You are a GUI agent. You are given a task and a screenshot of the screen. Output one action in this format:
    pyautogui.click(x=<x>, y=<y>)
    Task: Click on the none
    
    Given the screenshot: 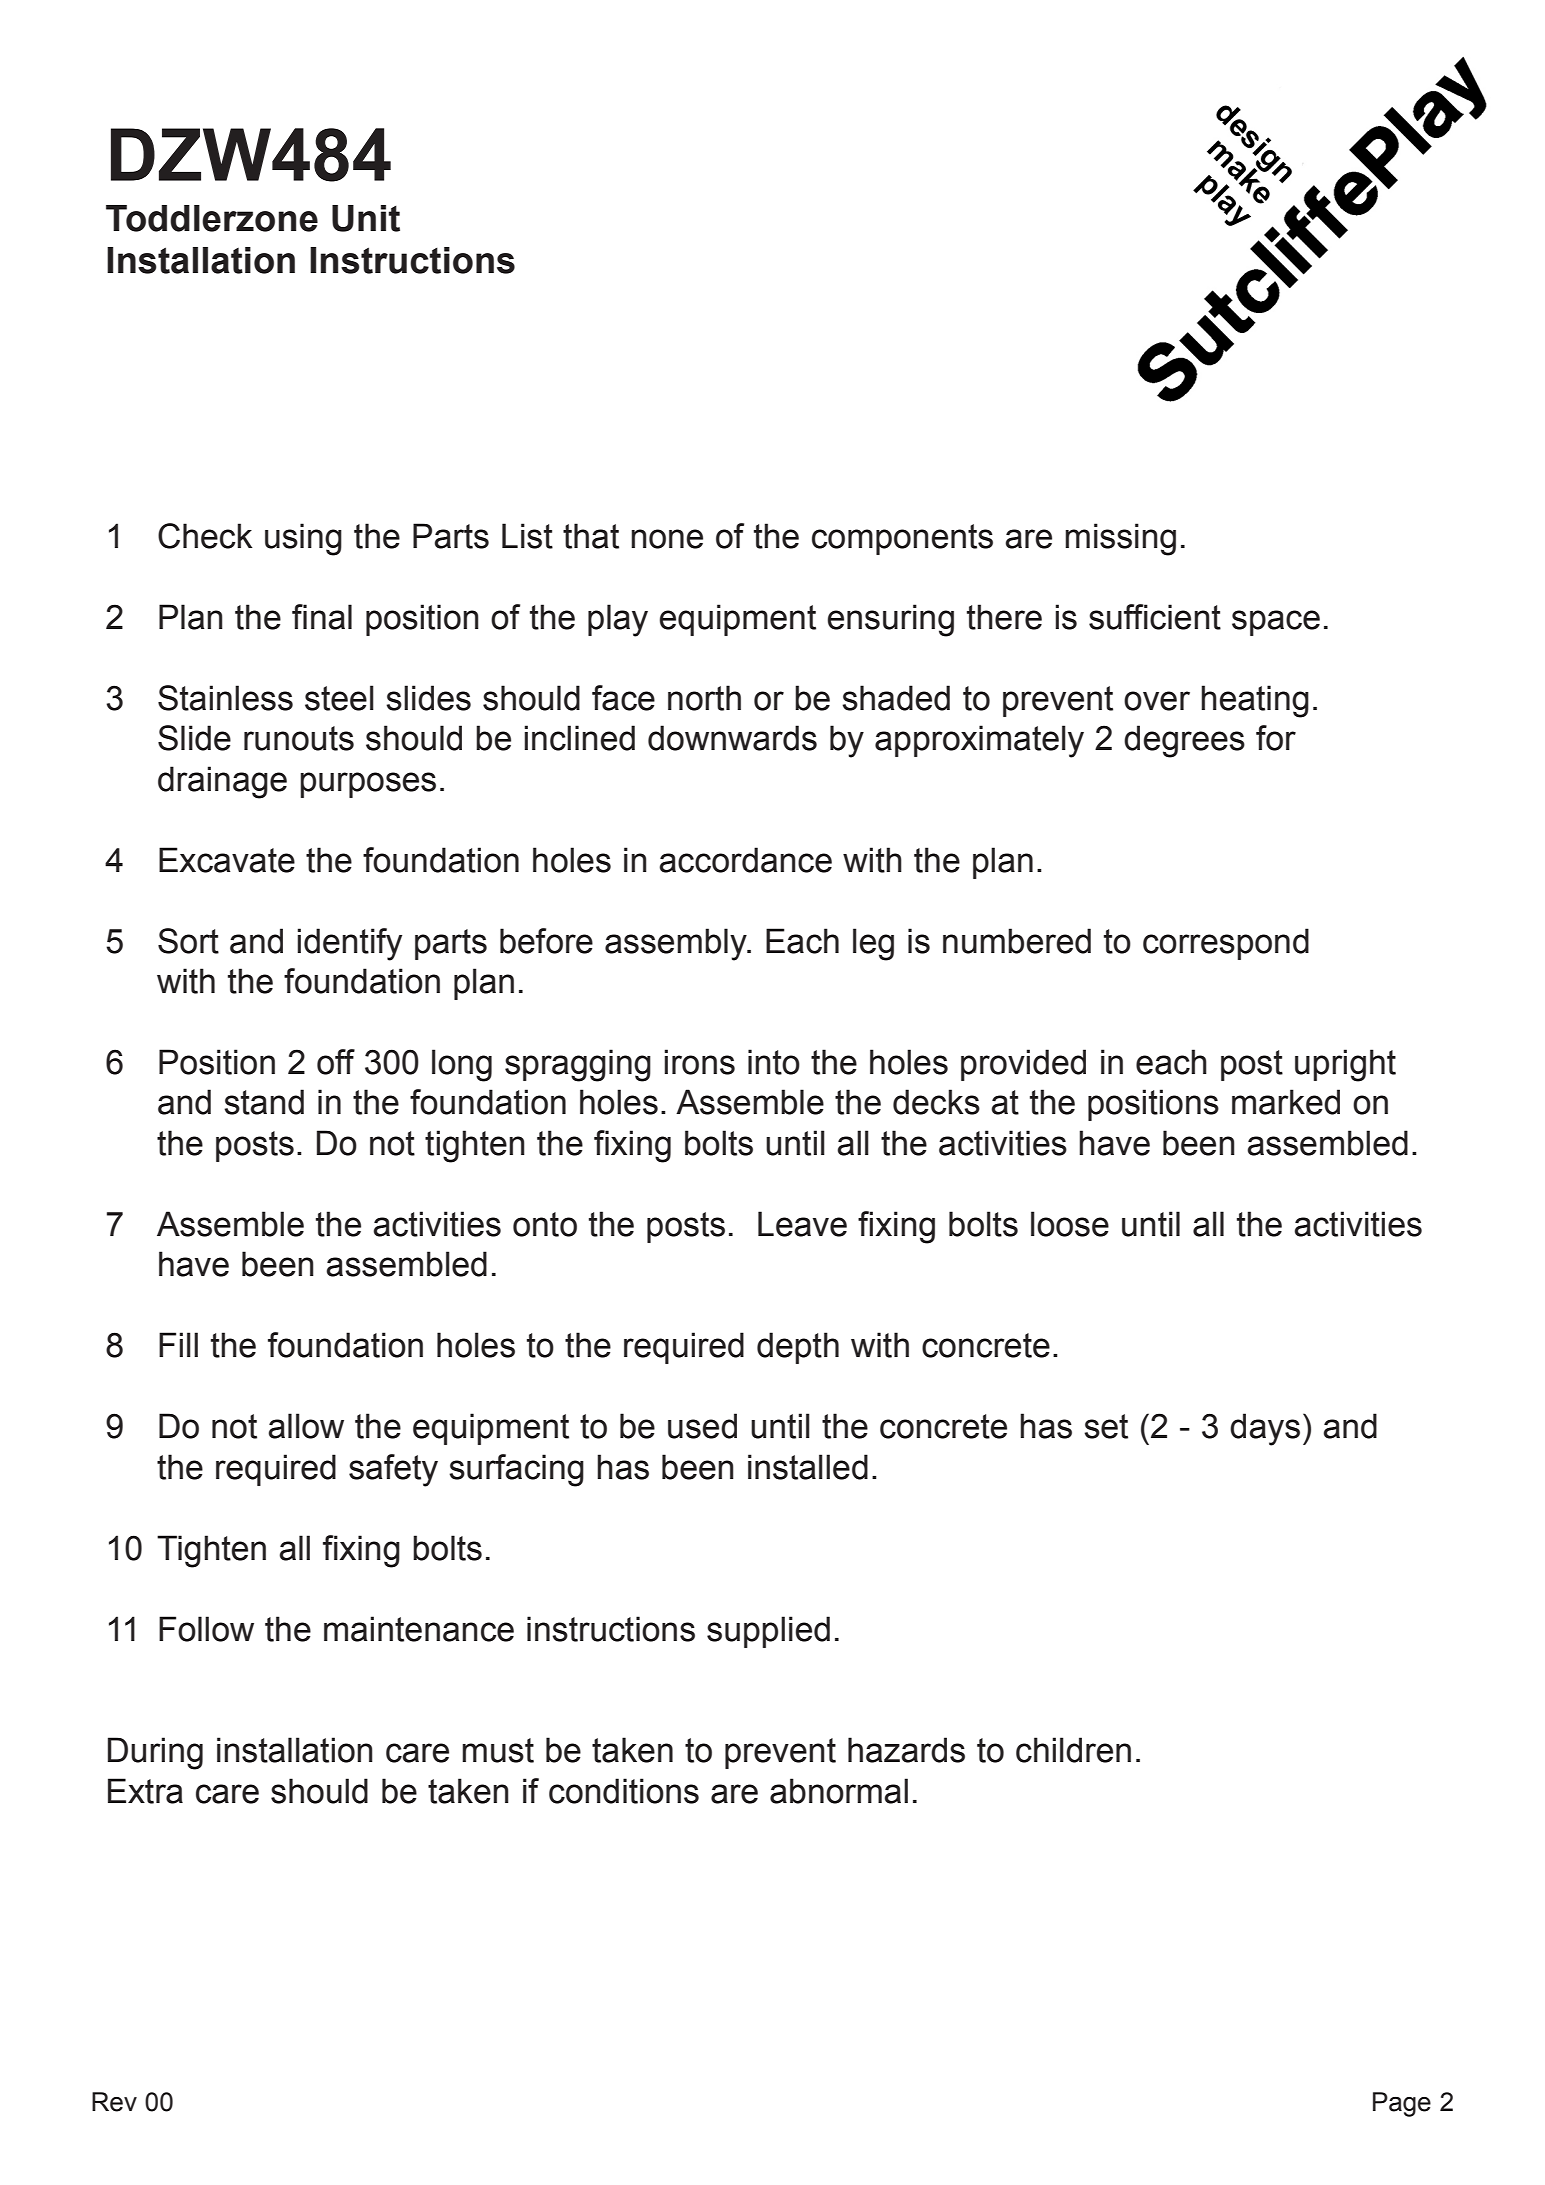 What is the action you would take?
    pyautogui.click(x=667, y=539)
